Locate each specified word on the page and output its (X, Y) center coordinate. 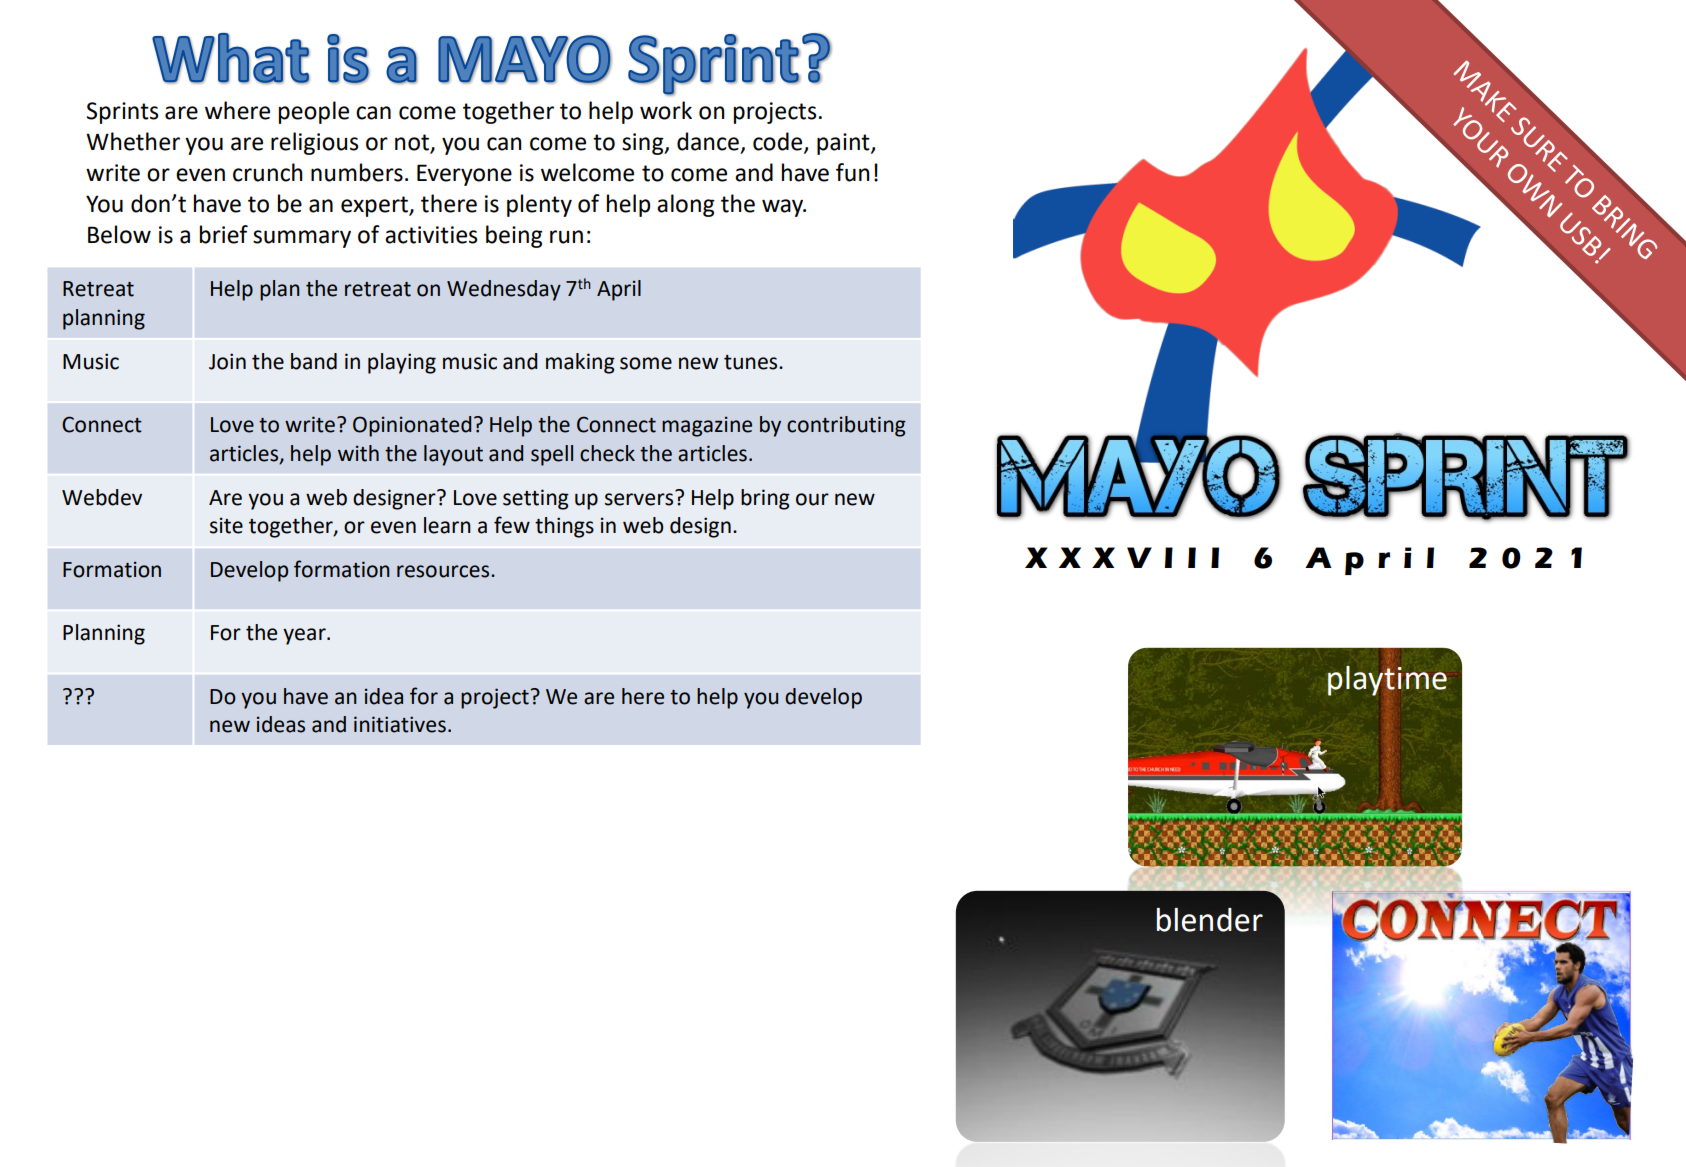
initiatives (400, 724)
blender (1209, 920)
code (779, 142)
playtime (1387, 681)
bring (765, 499)
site (226, 525)
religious (314, 143)
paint (844, 144)
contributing (846, 426)
